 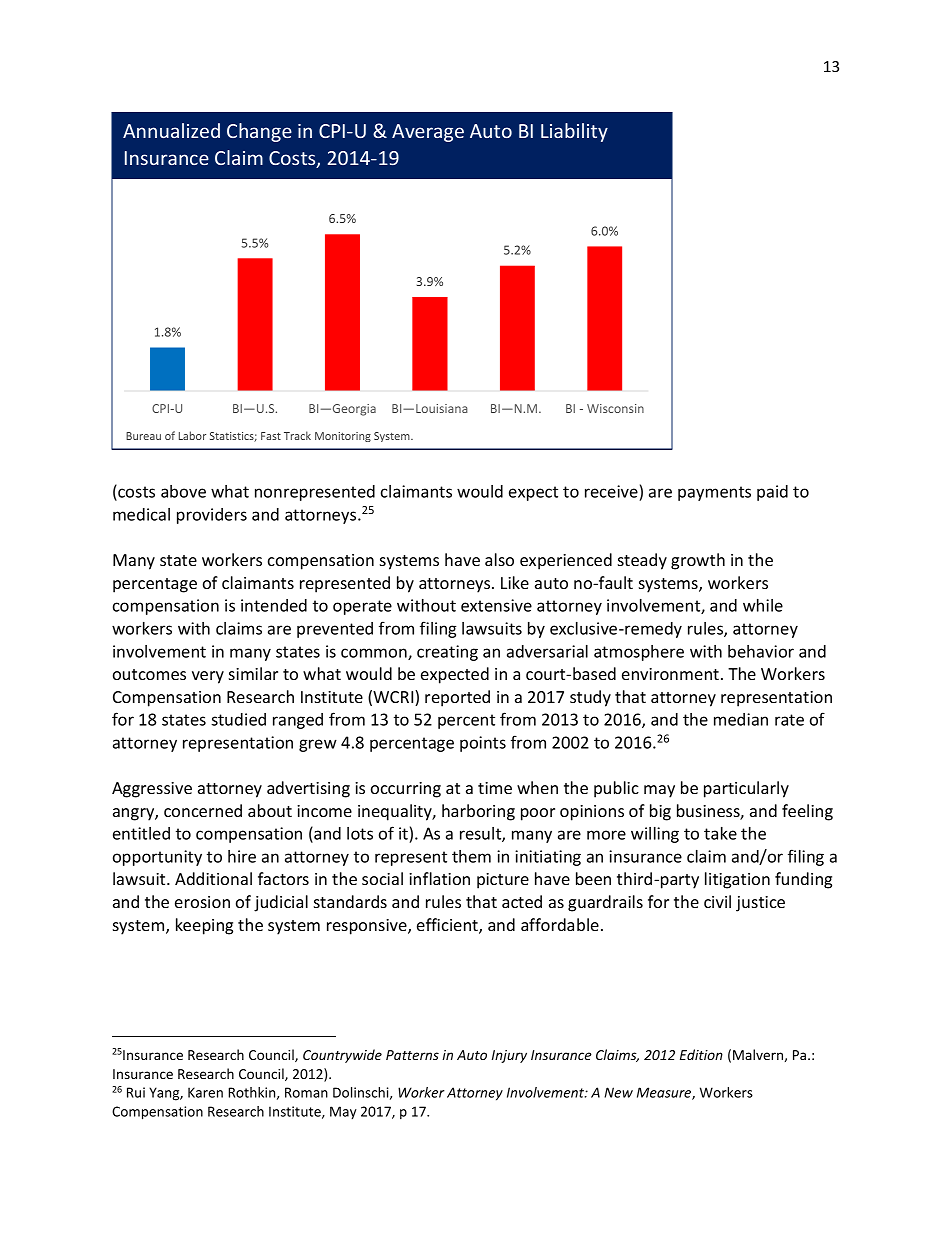 I want to click on Change, so click(x=259, y=132).
